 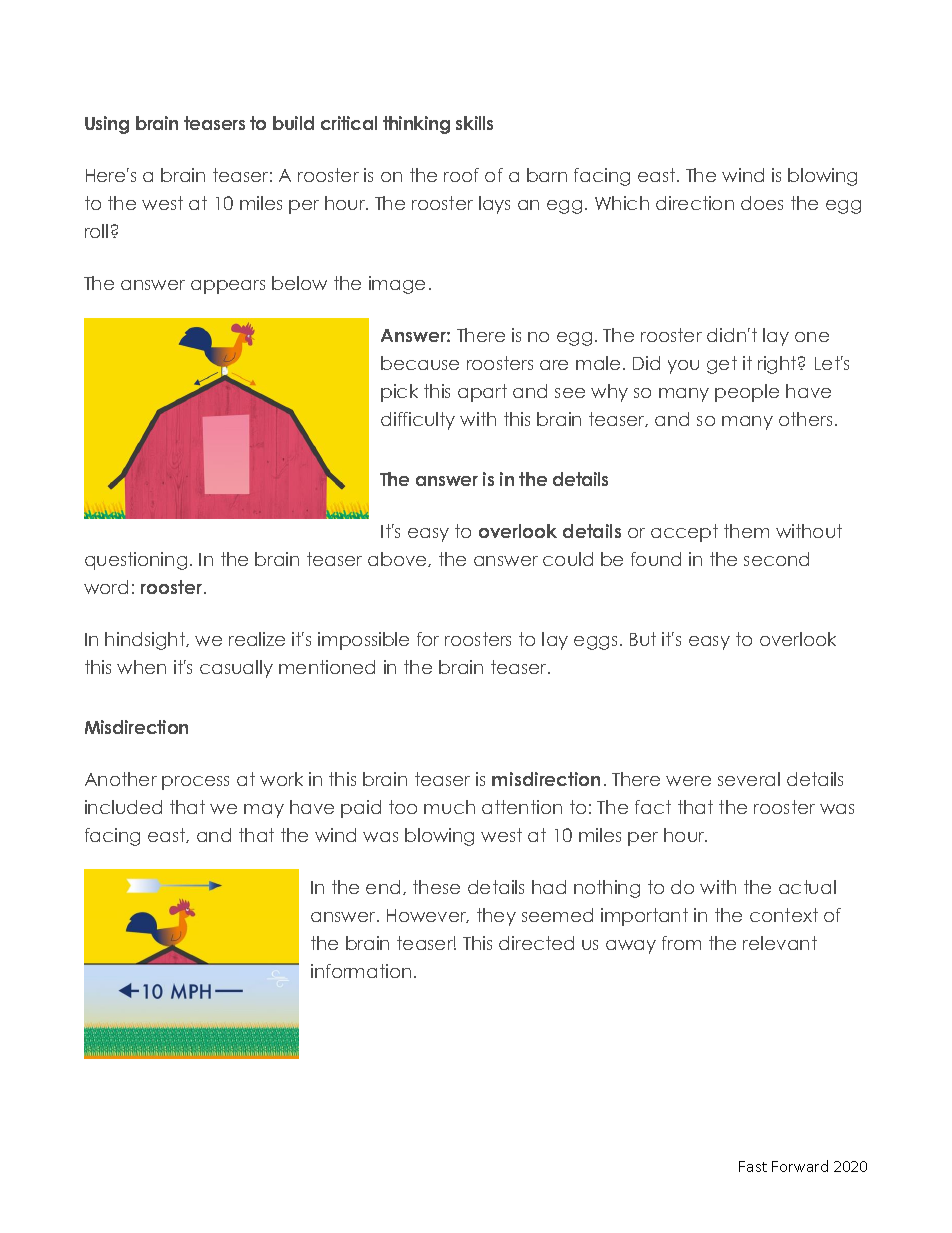 I want to click on end, so click(x=383, y=887).
